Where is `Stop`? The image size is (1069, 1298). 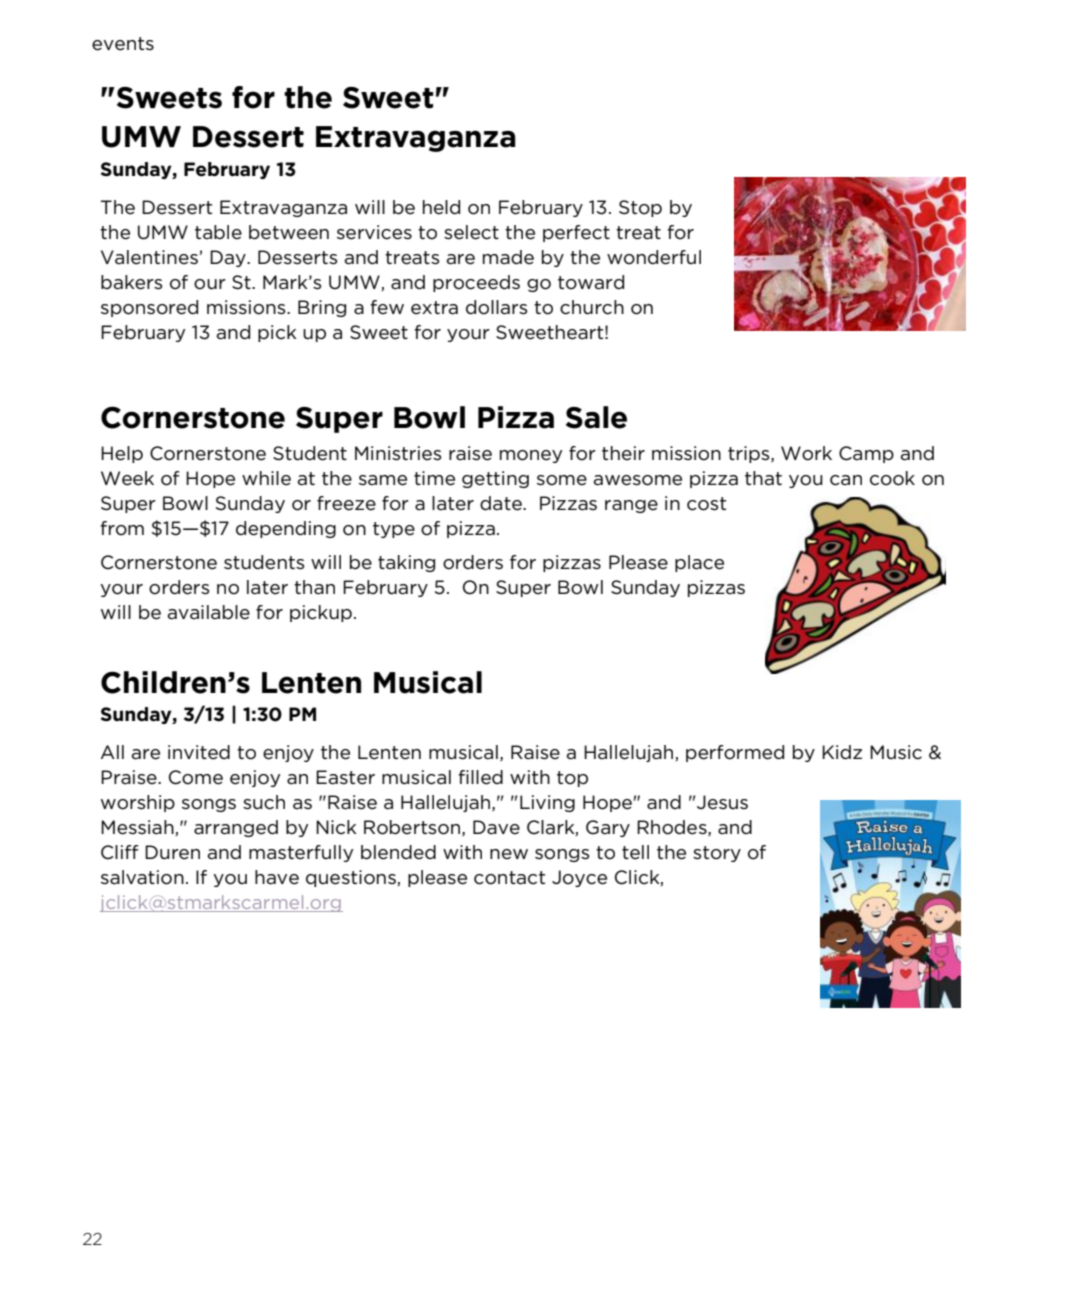 Stop is located at coordinates (640, 208).
